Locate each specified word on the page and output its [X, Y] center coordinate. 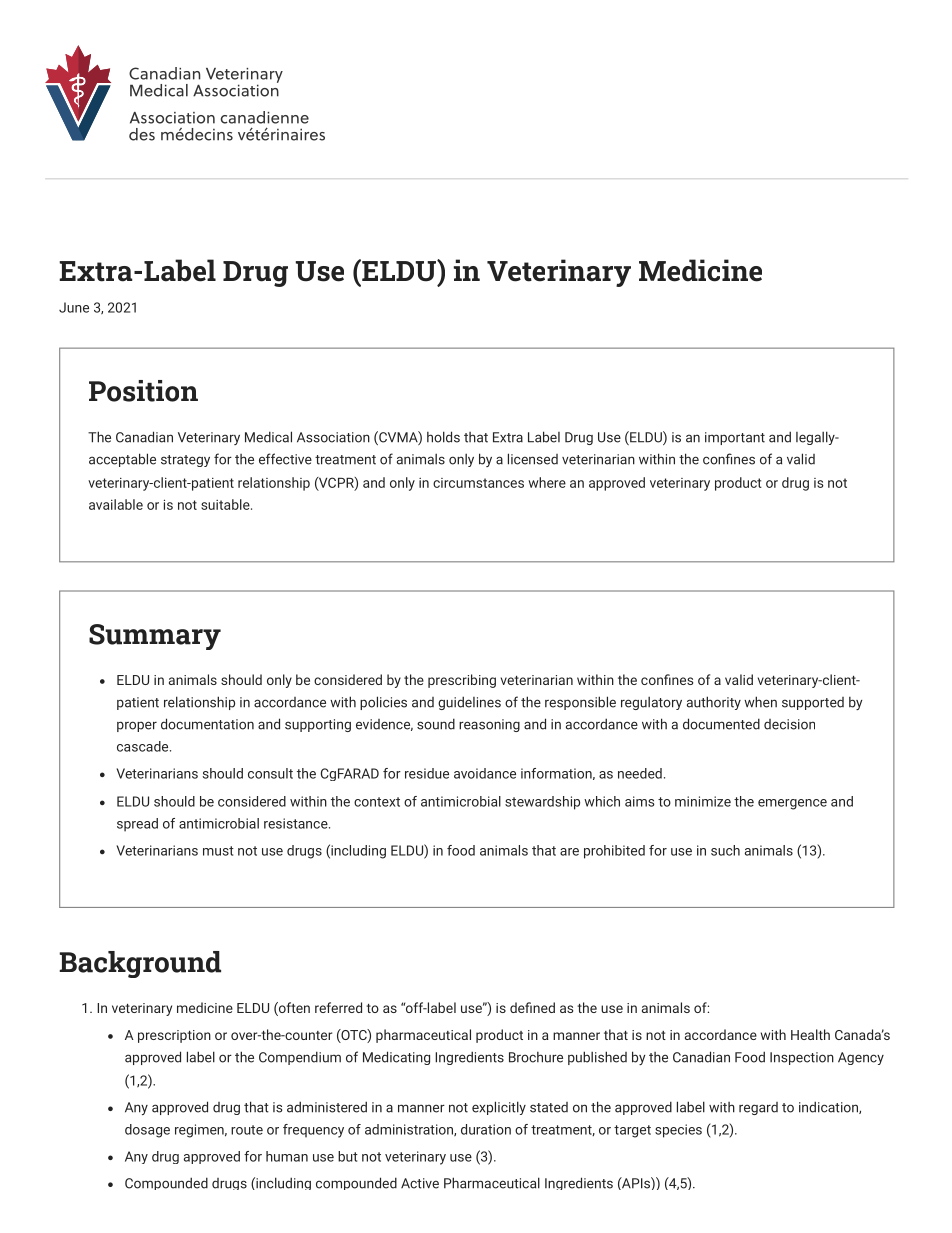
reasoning [489, 725]
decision [789, 724]
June [74, 307]
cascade [144, 746]
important [735, 438]
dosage [147, 1131]
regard [758, 1108]
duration [486, 1129]
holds [443, 437]
